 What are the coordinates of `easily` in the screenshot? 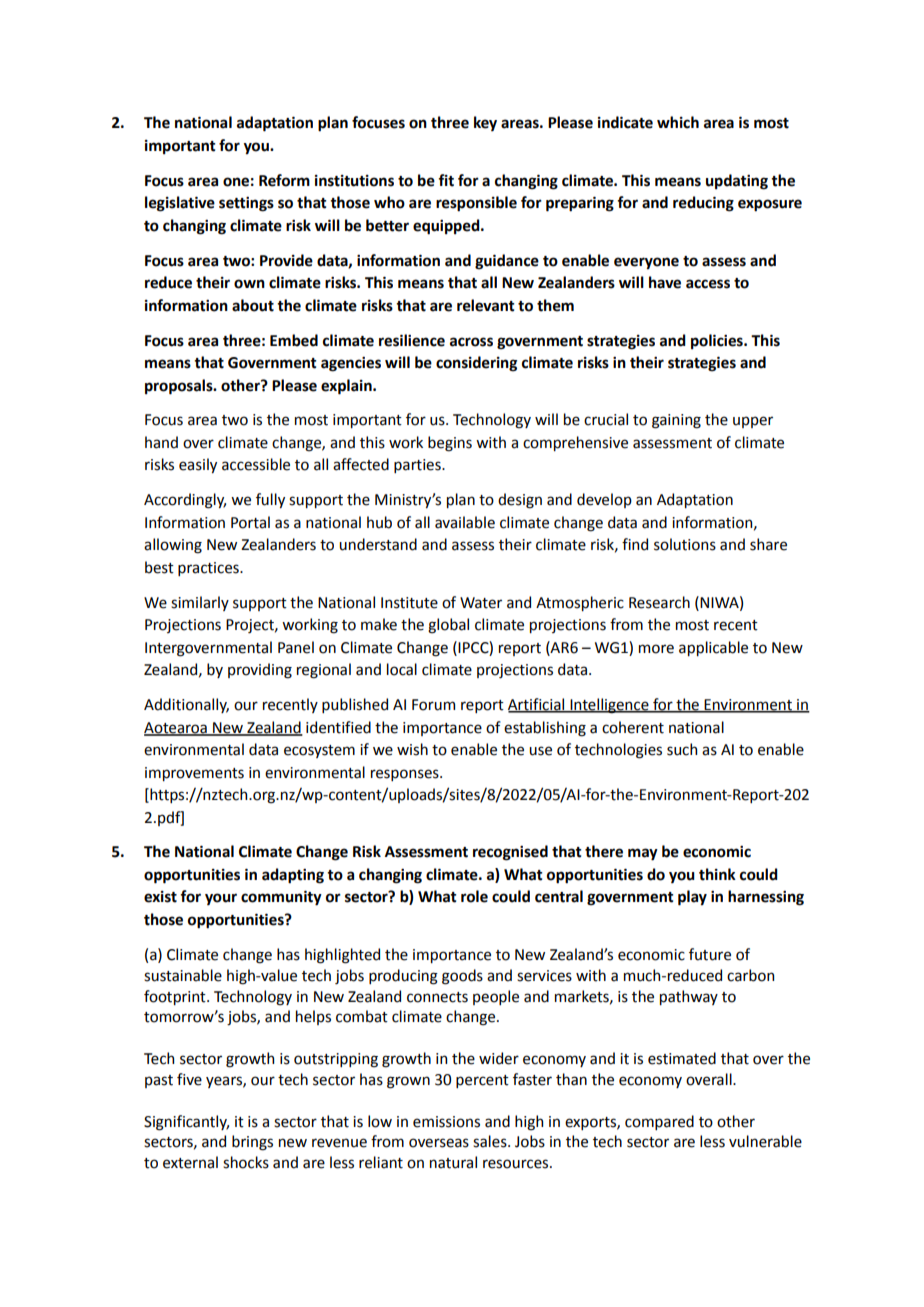 It's located at (198, 465).
